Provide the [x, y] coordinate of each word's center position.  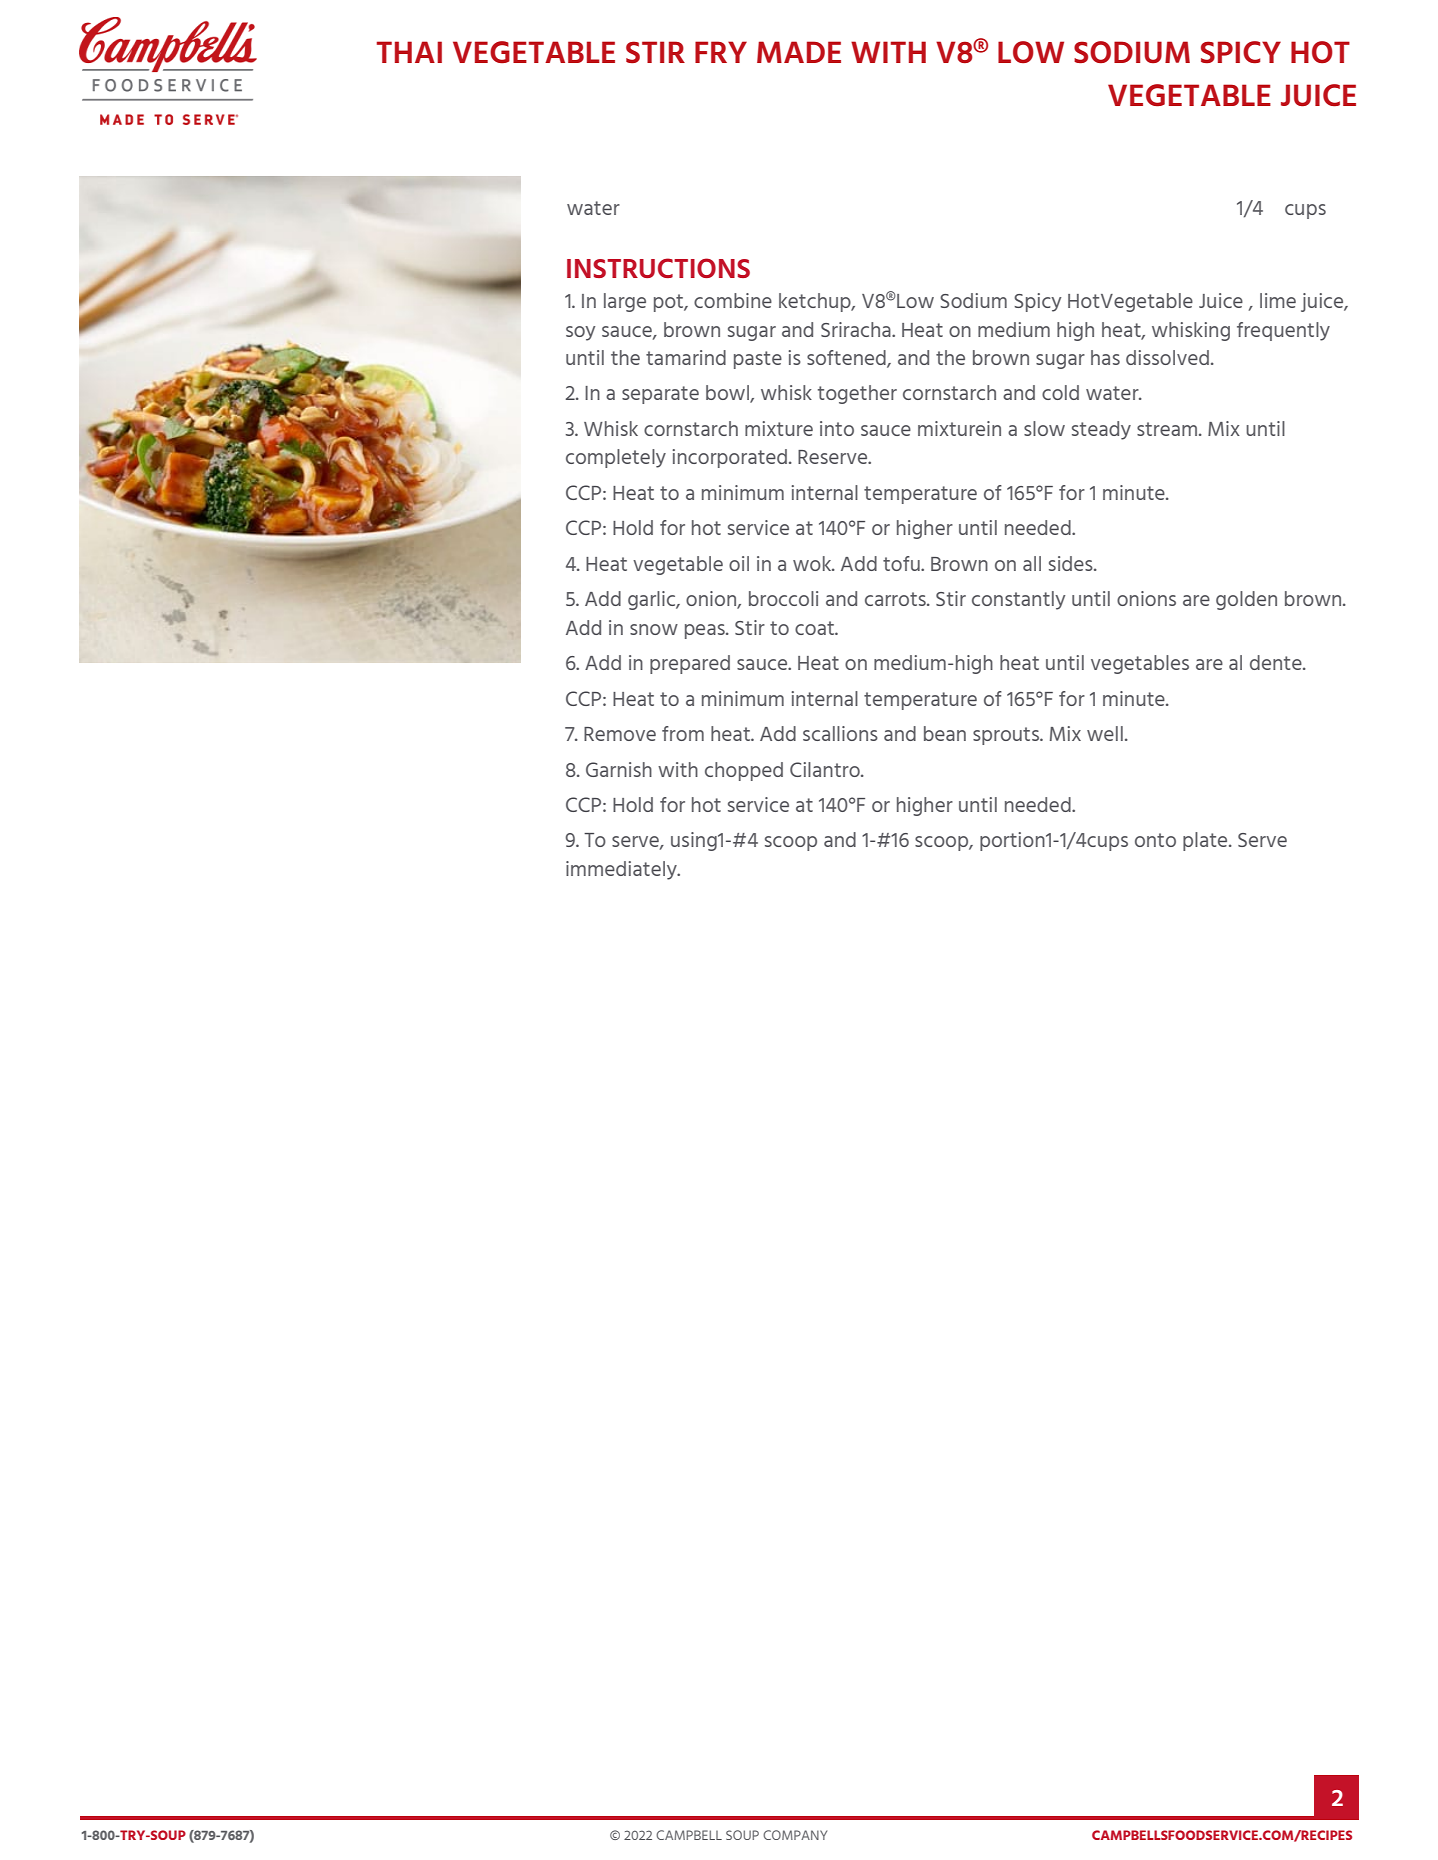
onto [1155, 840]
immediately [622, 870]
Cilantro [826, 769]
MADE [799, 52]
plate [1206, 841]
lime [1278, 300]
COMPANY [795, 1835]
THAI [409, 52]
